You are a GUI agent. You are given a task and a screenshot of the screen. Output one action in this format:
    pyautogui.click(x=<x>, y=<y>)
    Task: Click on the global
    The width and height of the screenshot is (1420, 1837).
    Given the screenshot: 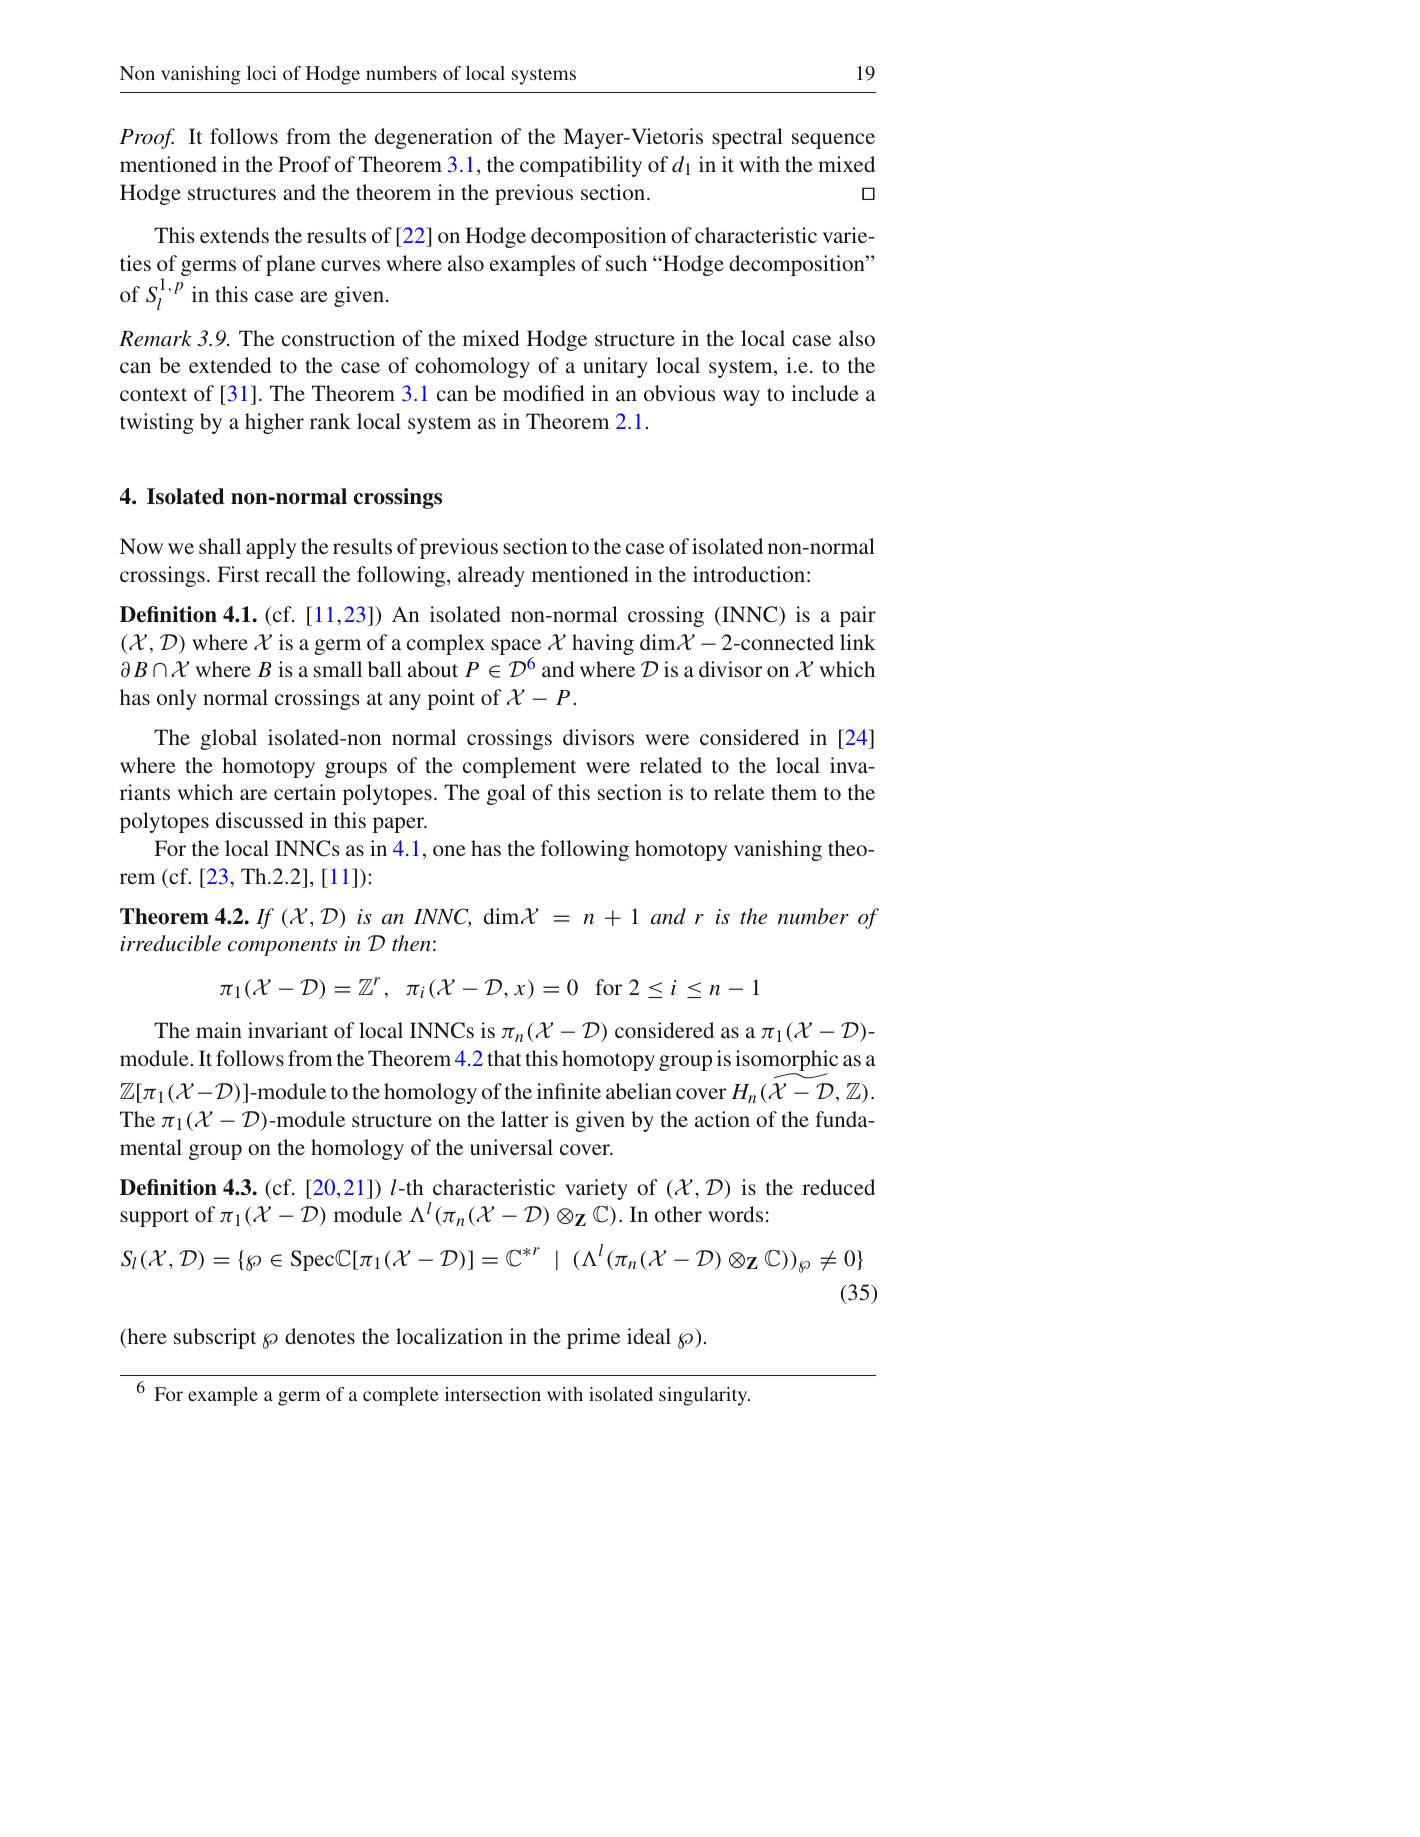 What is the action you would take?
    pyautogui.click(x=228, y=739)
